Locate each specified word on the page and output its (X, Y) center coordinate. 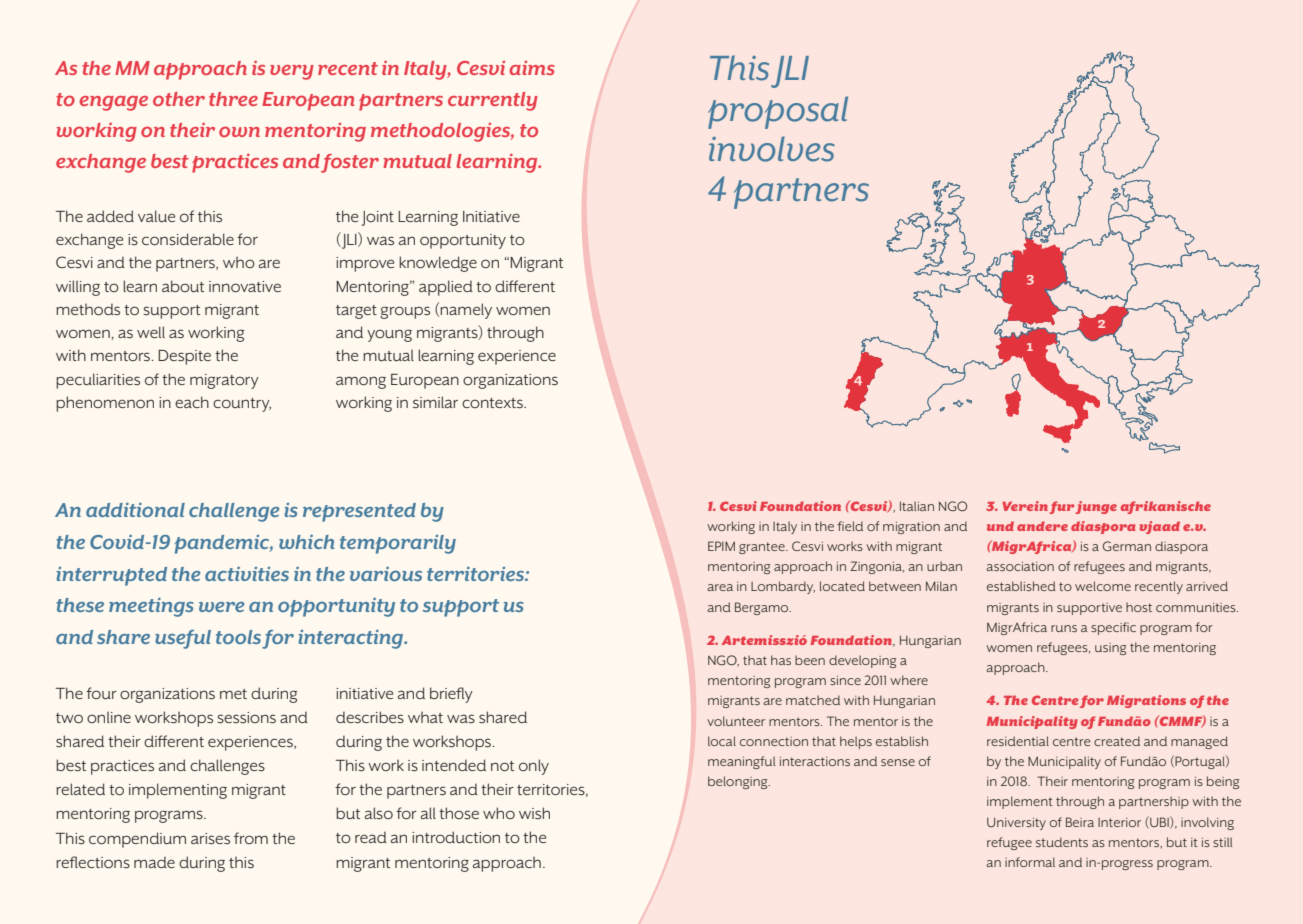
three (233, 99)
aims (532, 68)
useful (183, 639)
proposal (778, 112)
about (183, 286)
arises (210, 839)
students (1062, 842)
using (1110, 649)
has (781, 660)
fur (1061, 507)
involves (772, 149)
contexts (493, 403)
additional (135, 509)
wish (534, 813)
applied (446, 288)
